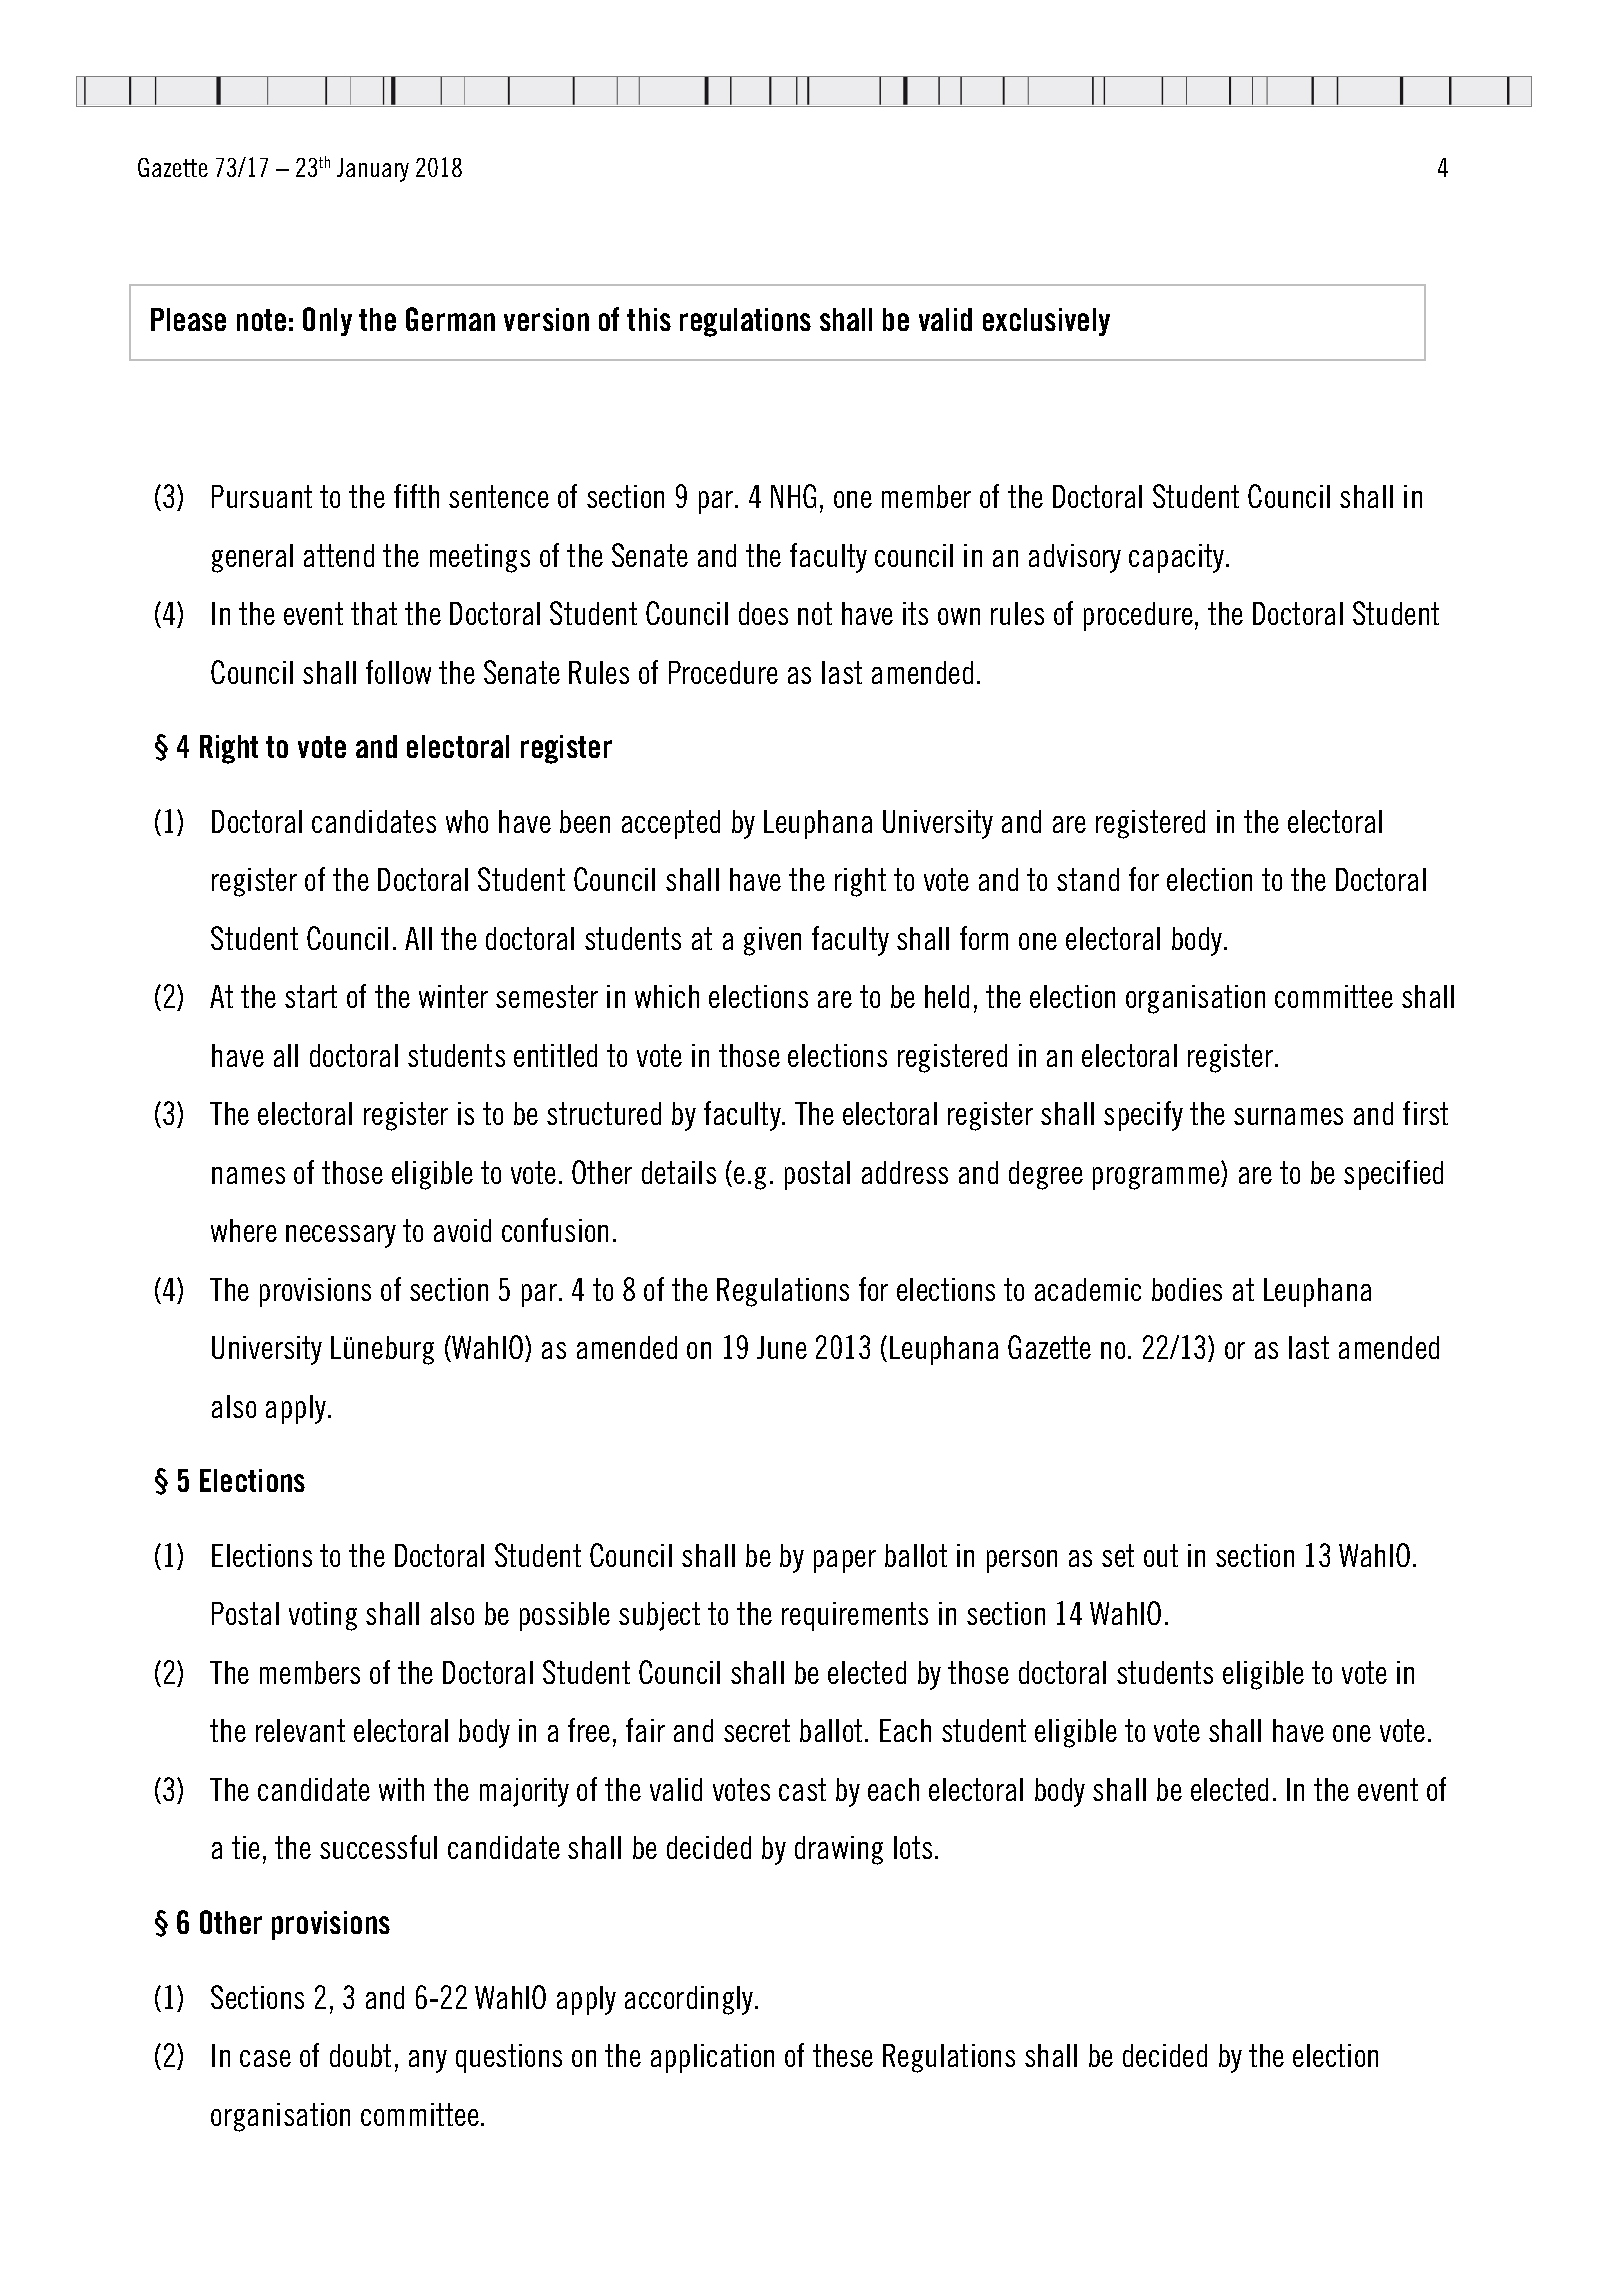 The height and width of the document is (2279, 1610). I want to click on bodies, so click(1187, 1289).
